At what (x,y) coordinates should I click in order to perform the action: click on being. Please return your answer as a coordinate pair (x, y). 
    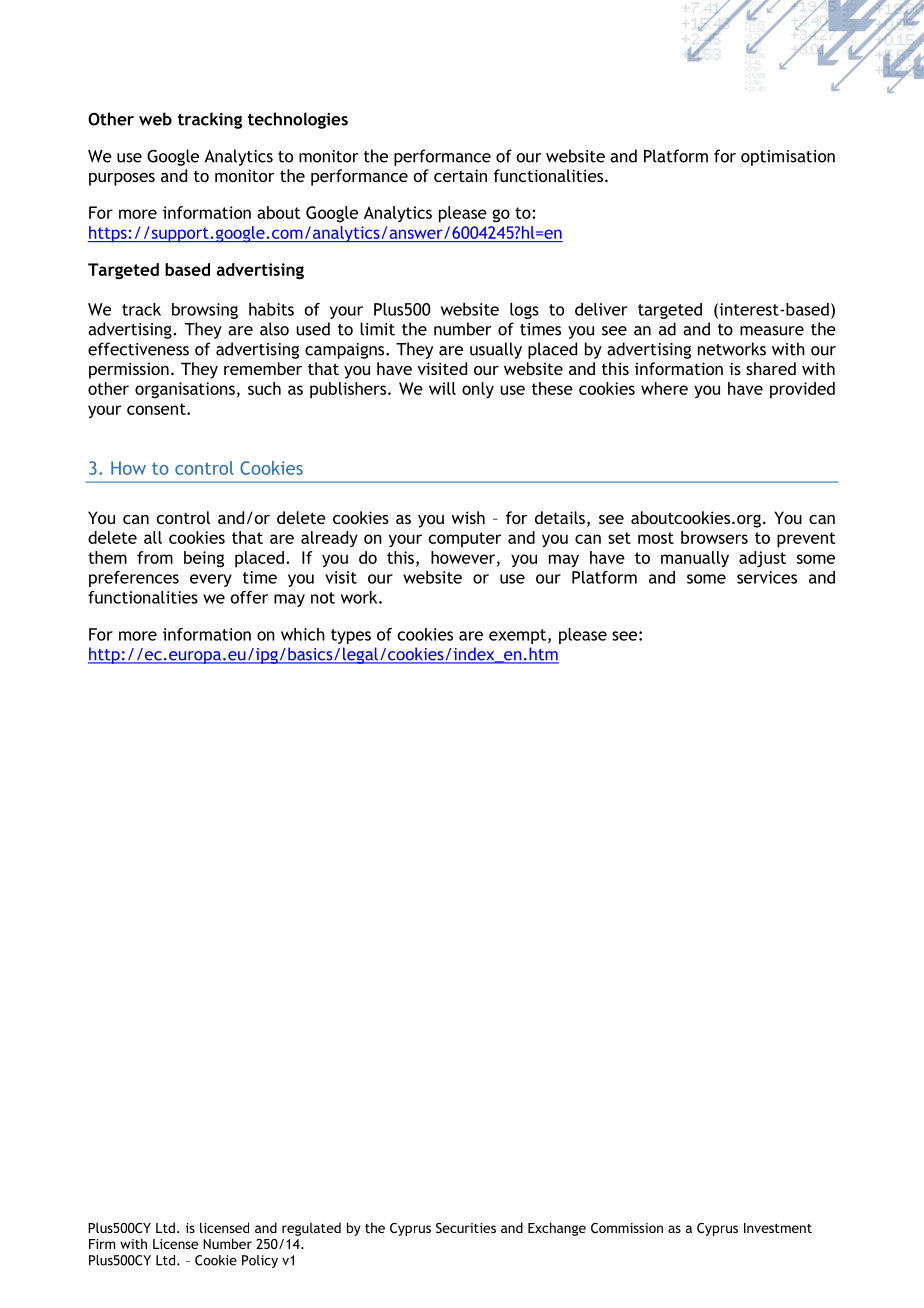
    Looking at the image, I should click on (204, 559).
